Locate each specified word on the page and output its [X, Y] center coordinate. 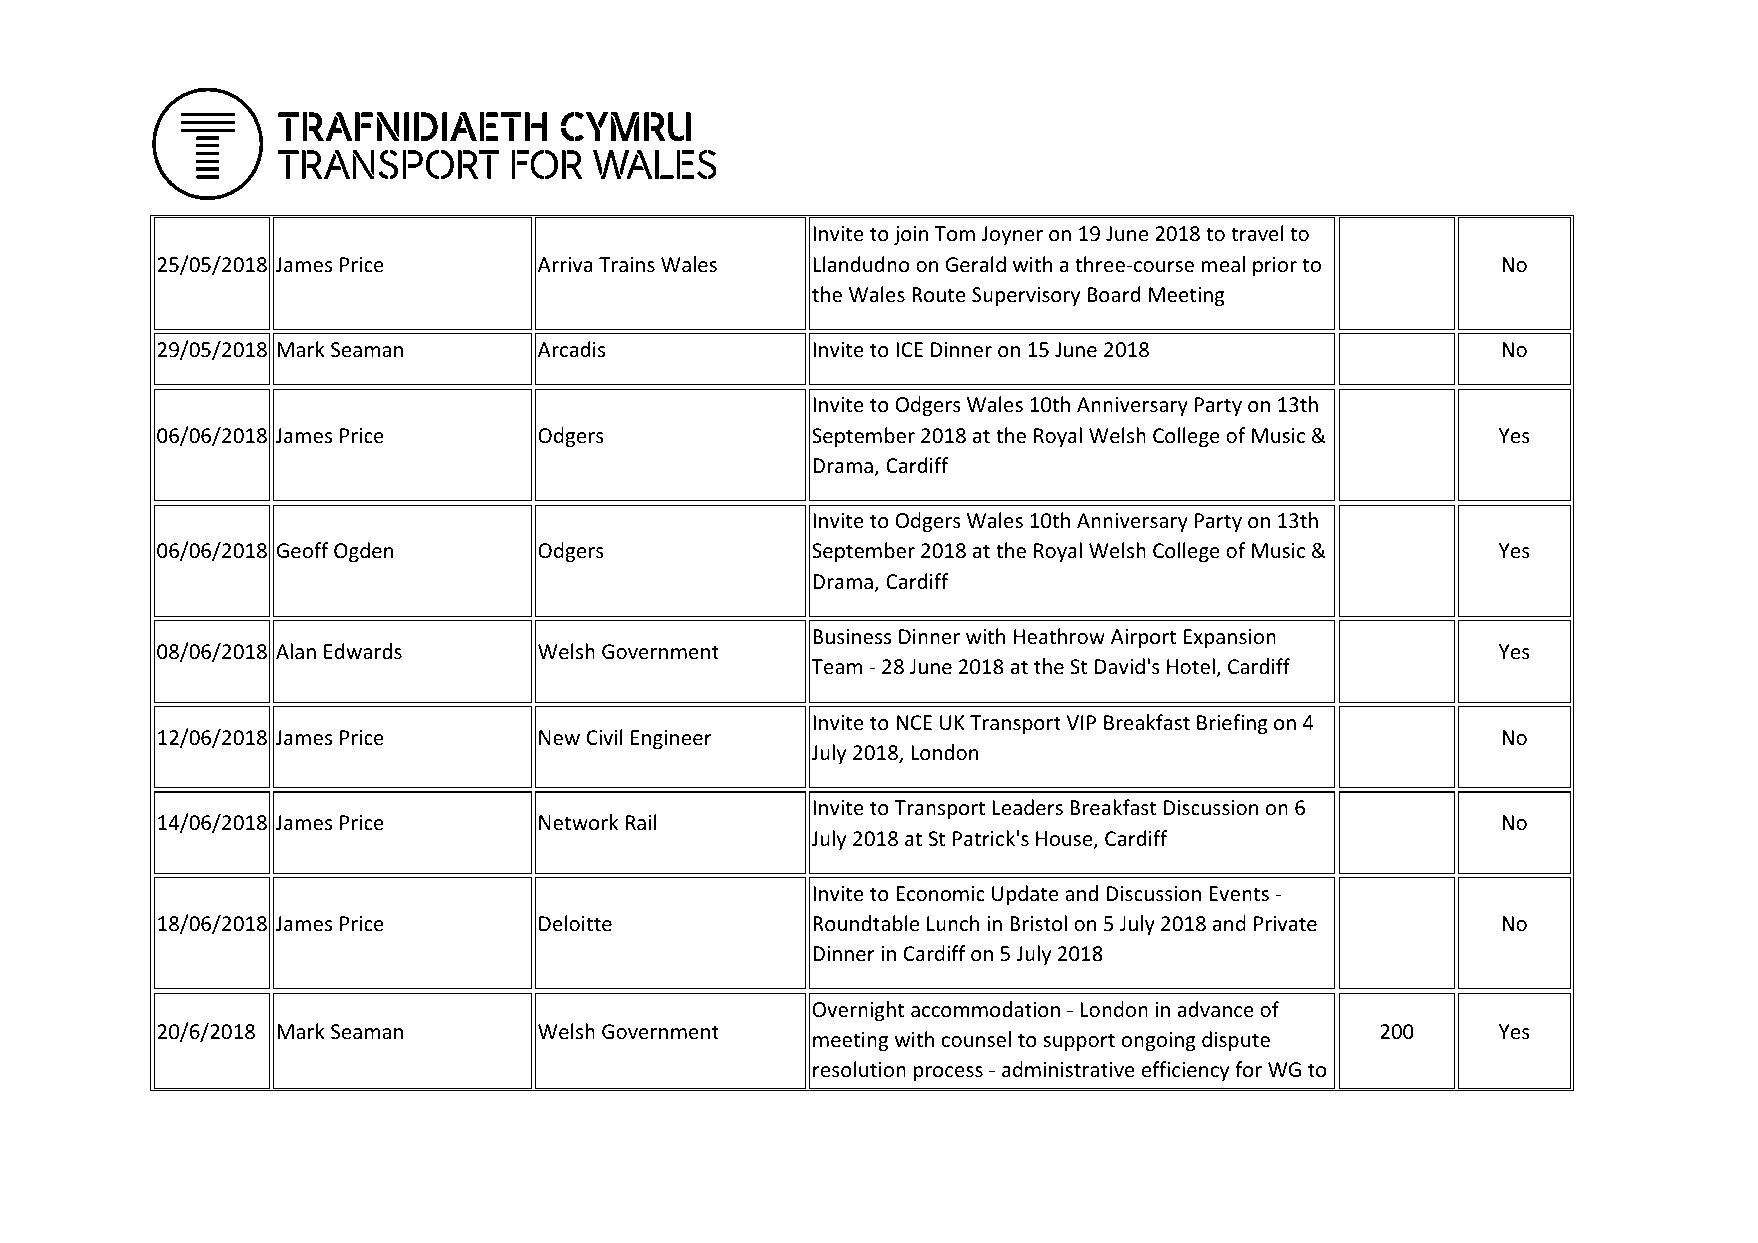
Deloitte [575, 923]
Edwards [363, 651]
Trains [627, 265]
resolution [859, 1069]
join [911, 235]
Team [837, 666]
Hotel [1191, 666]
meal [1223, 264]
